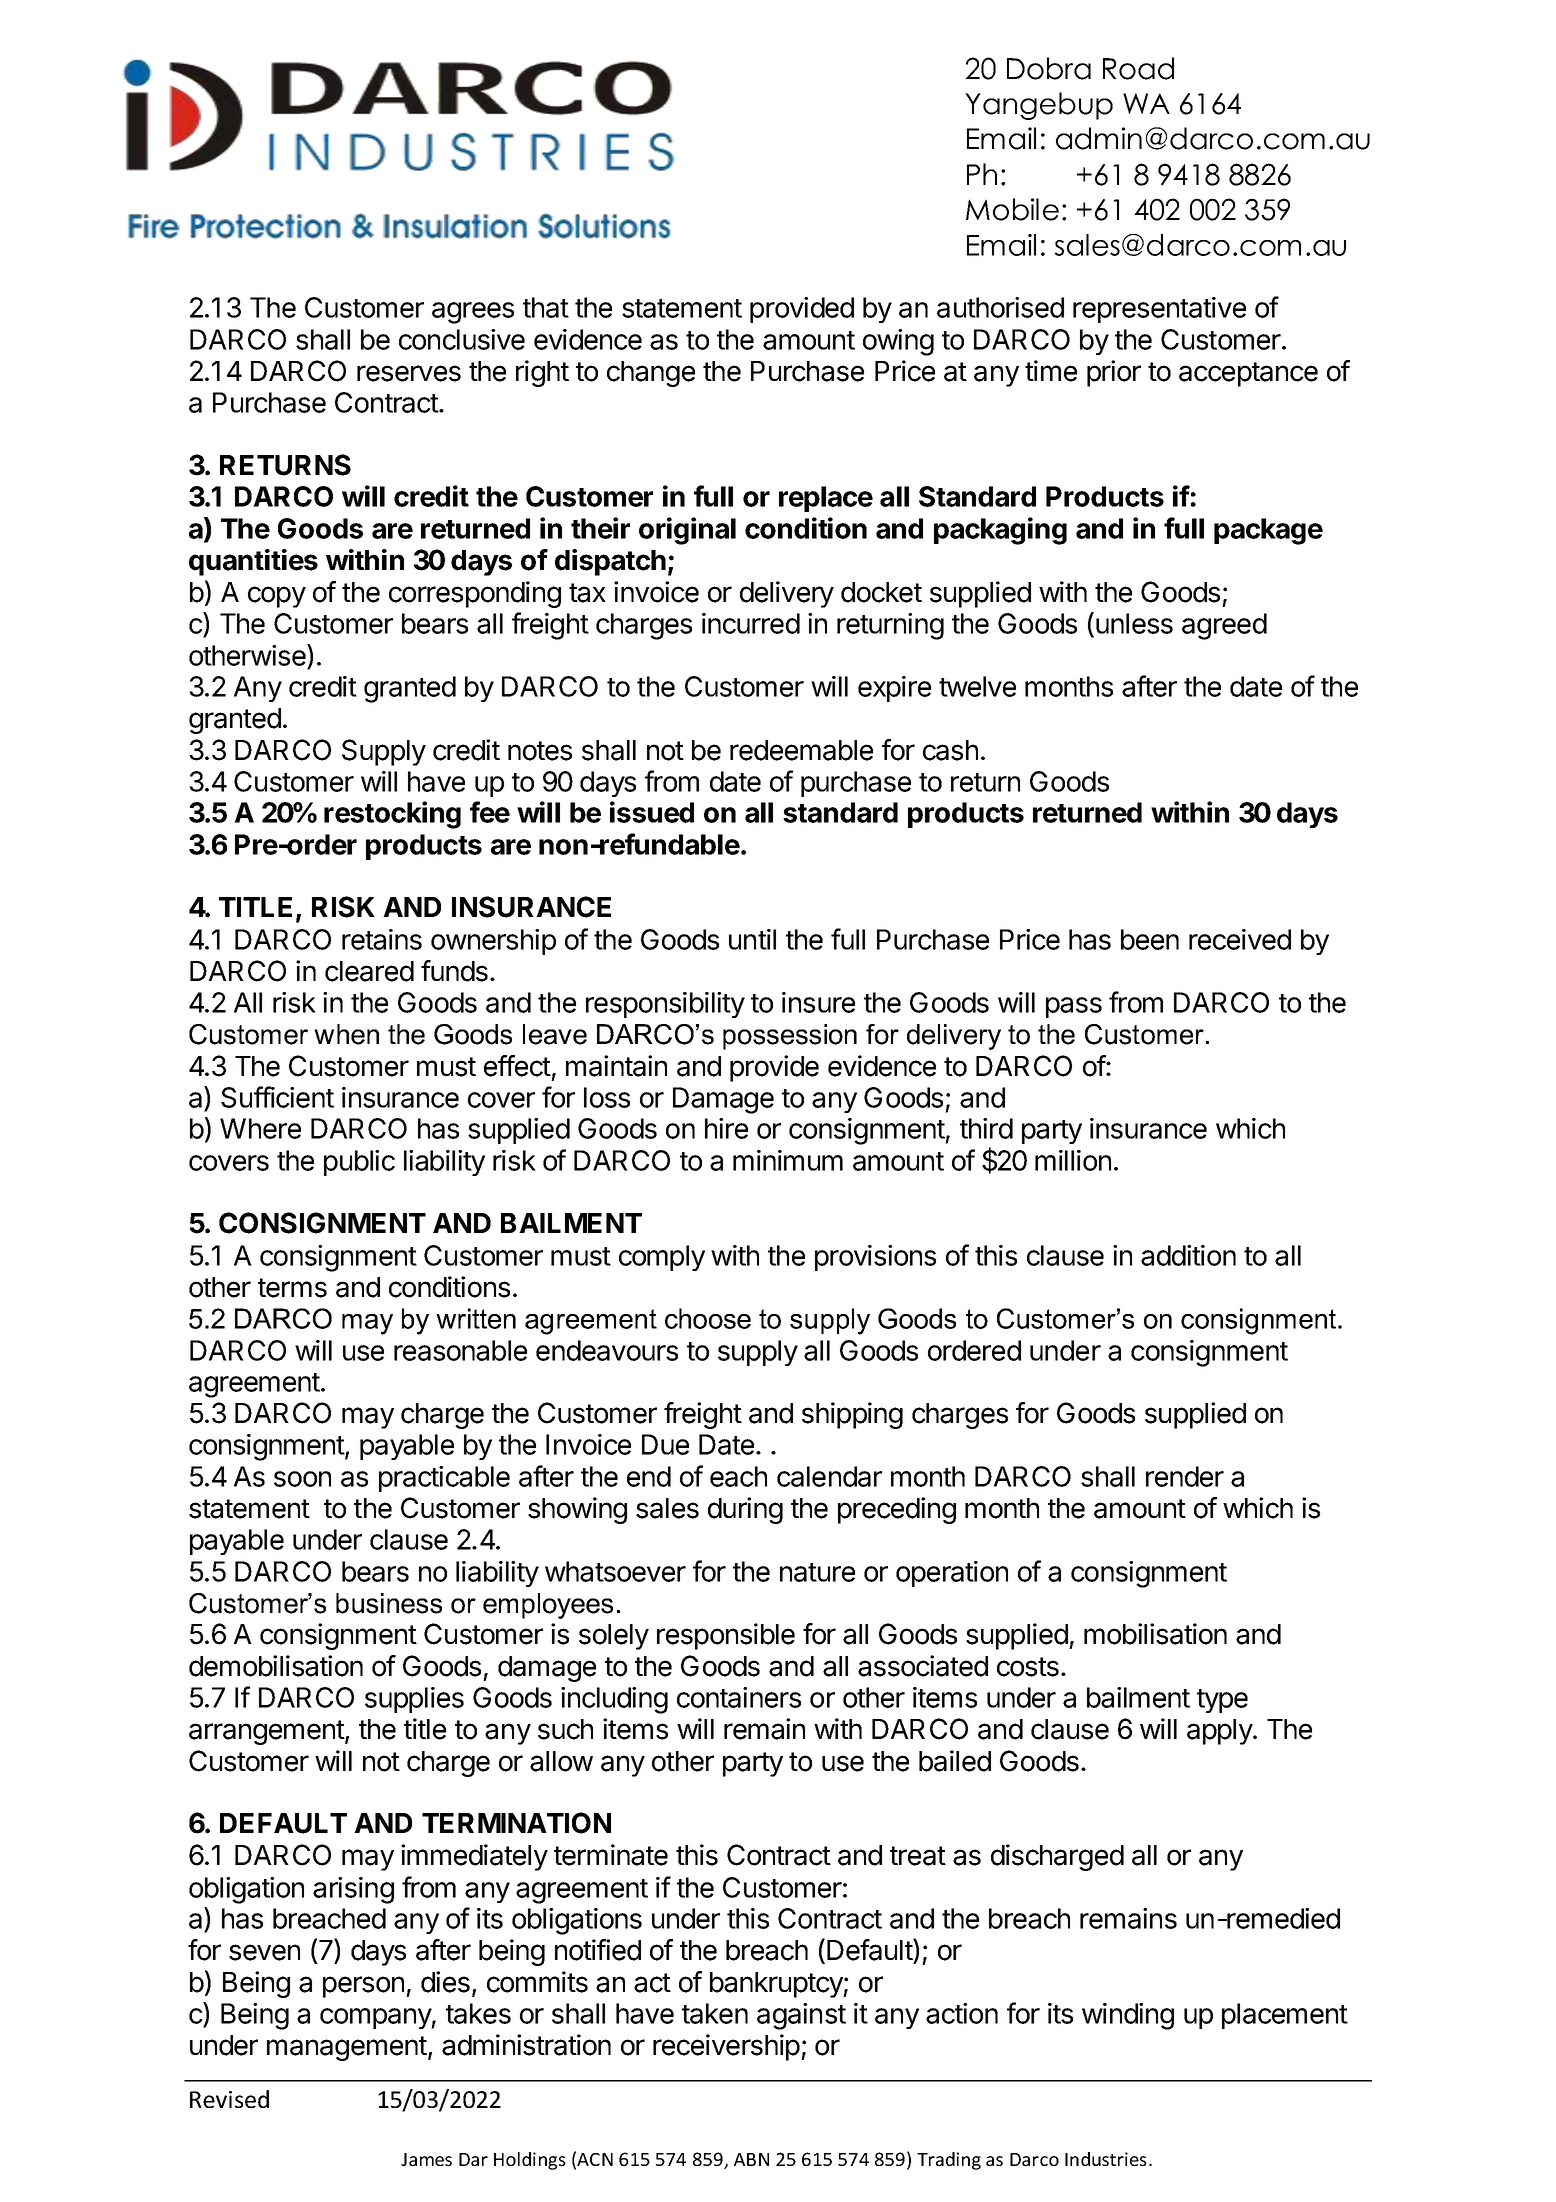 This screenshot has width=1556, height=2202. What do you see at coordinates (1138, 68) in the screenshot?
I see `Road` at bounding box center [1138, 68].
